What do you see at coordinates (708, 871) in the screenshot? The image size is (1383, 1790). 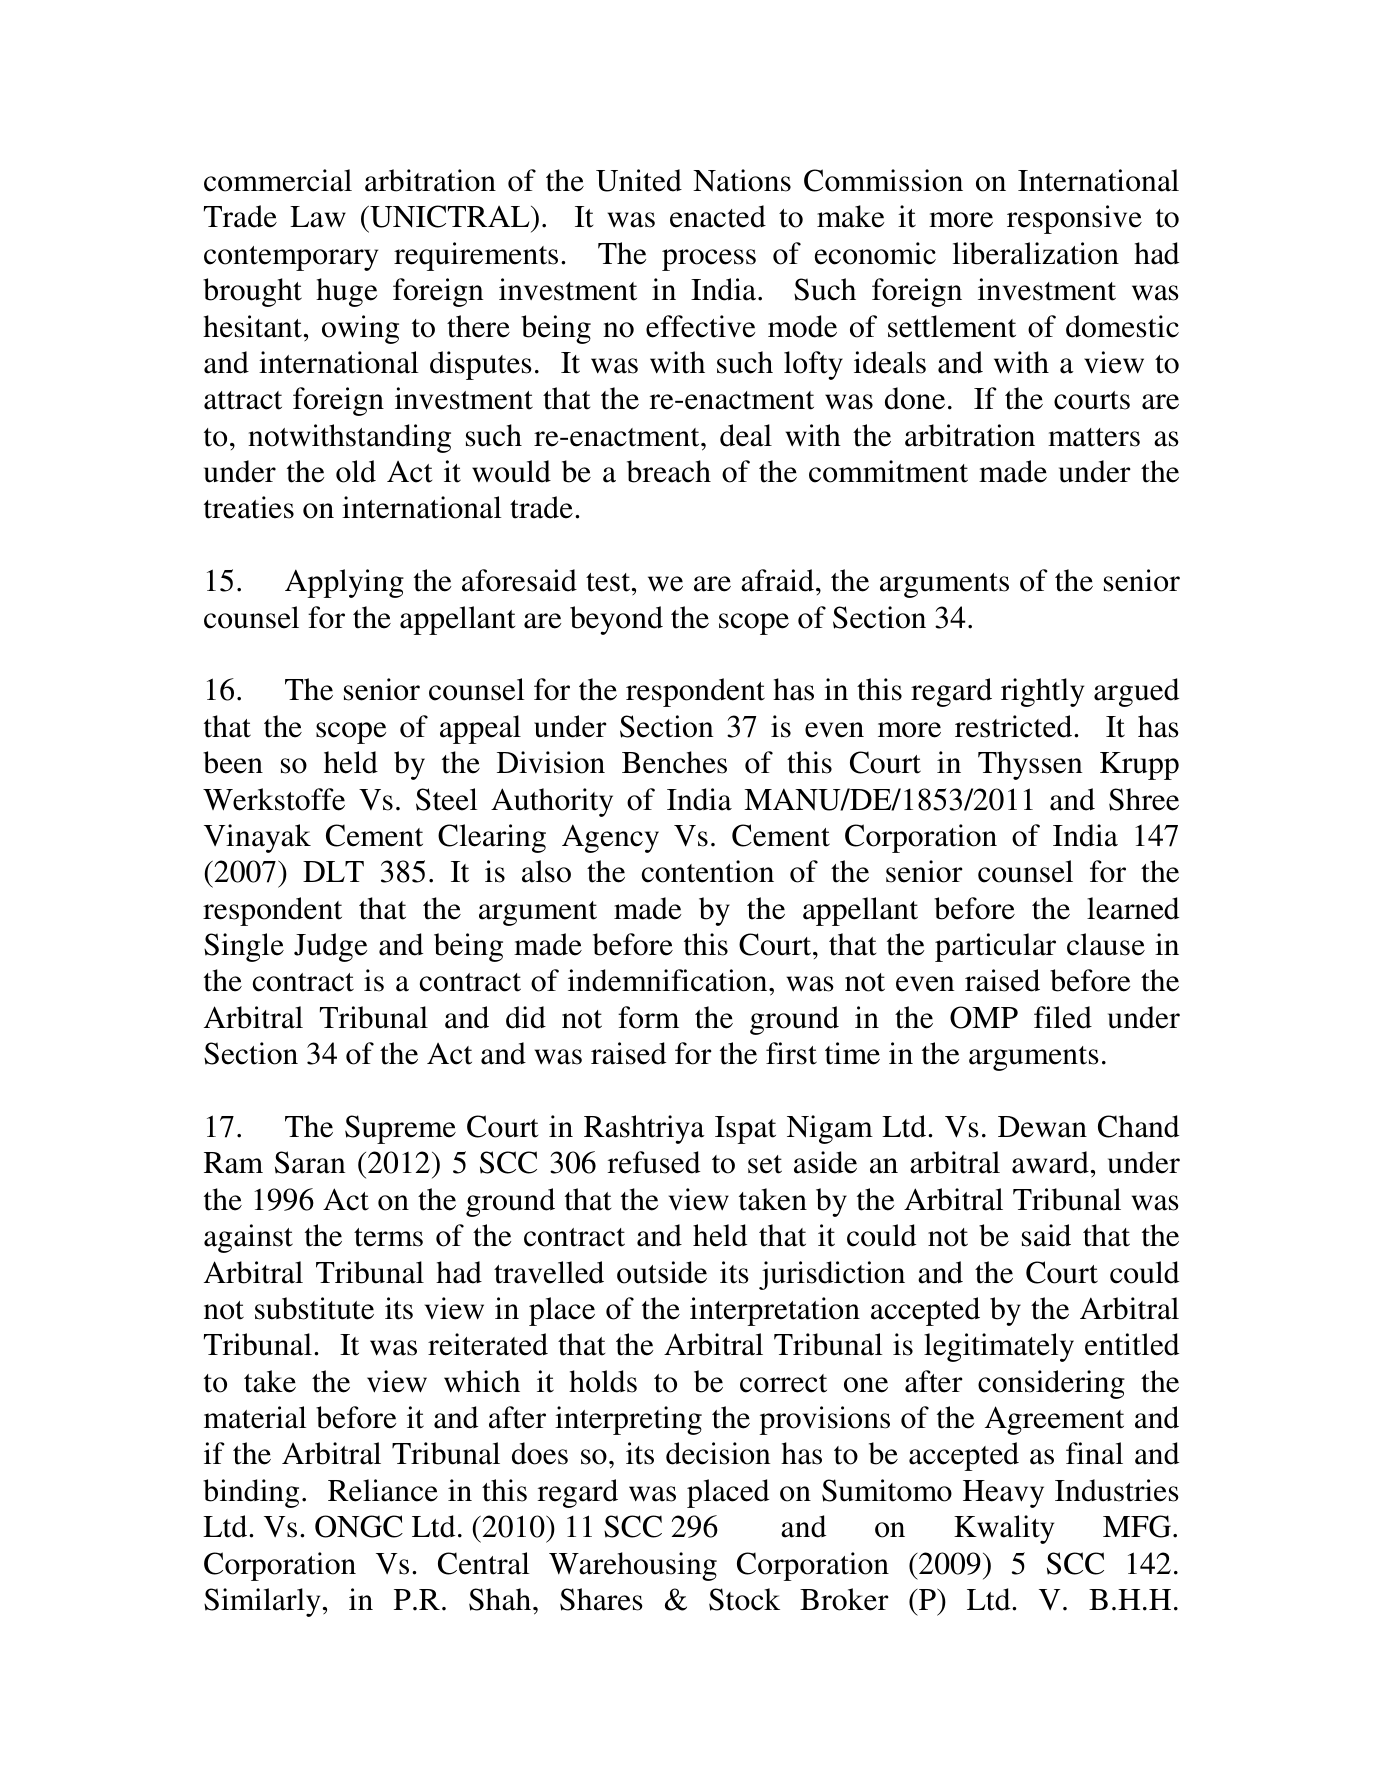 I see `contention` at bounding box center [708, 871].
